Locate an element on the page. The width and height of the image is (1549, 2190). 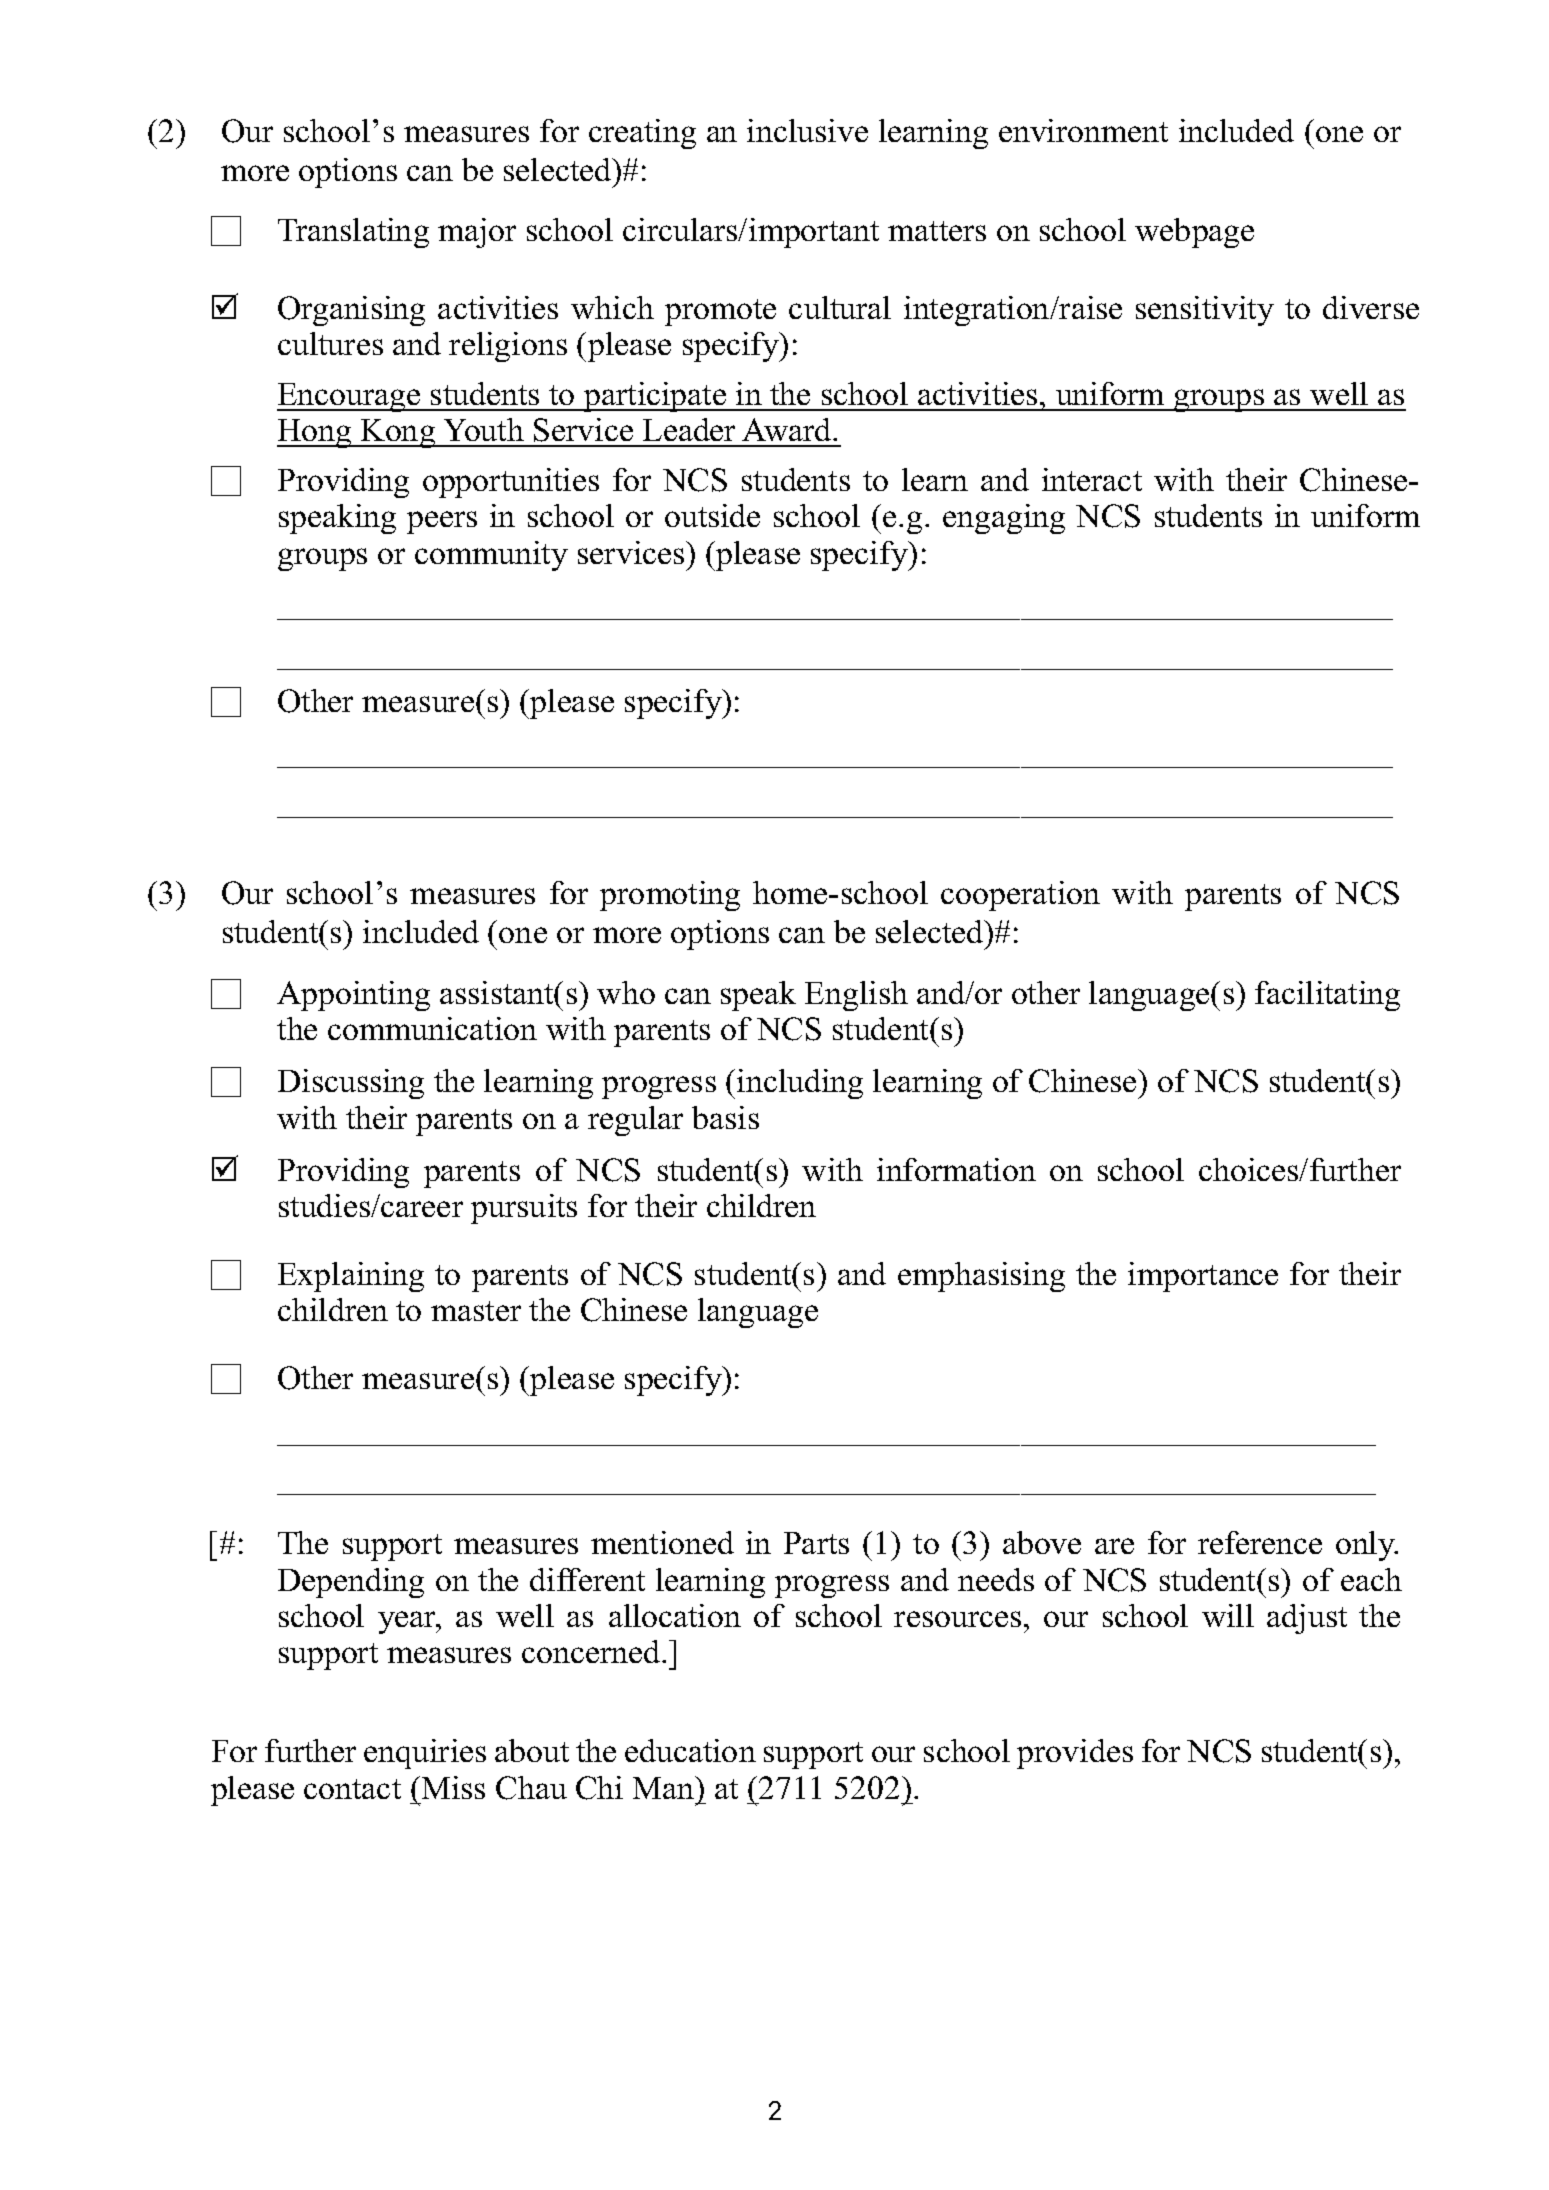
enquiries is located at coordinates (425, 1754).
